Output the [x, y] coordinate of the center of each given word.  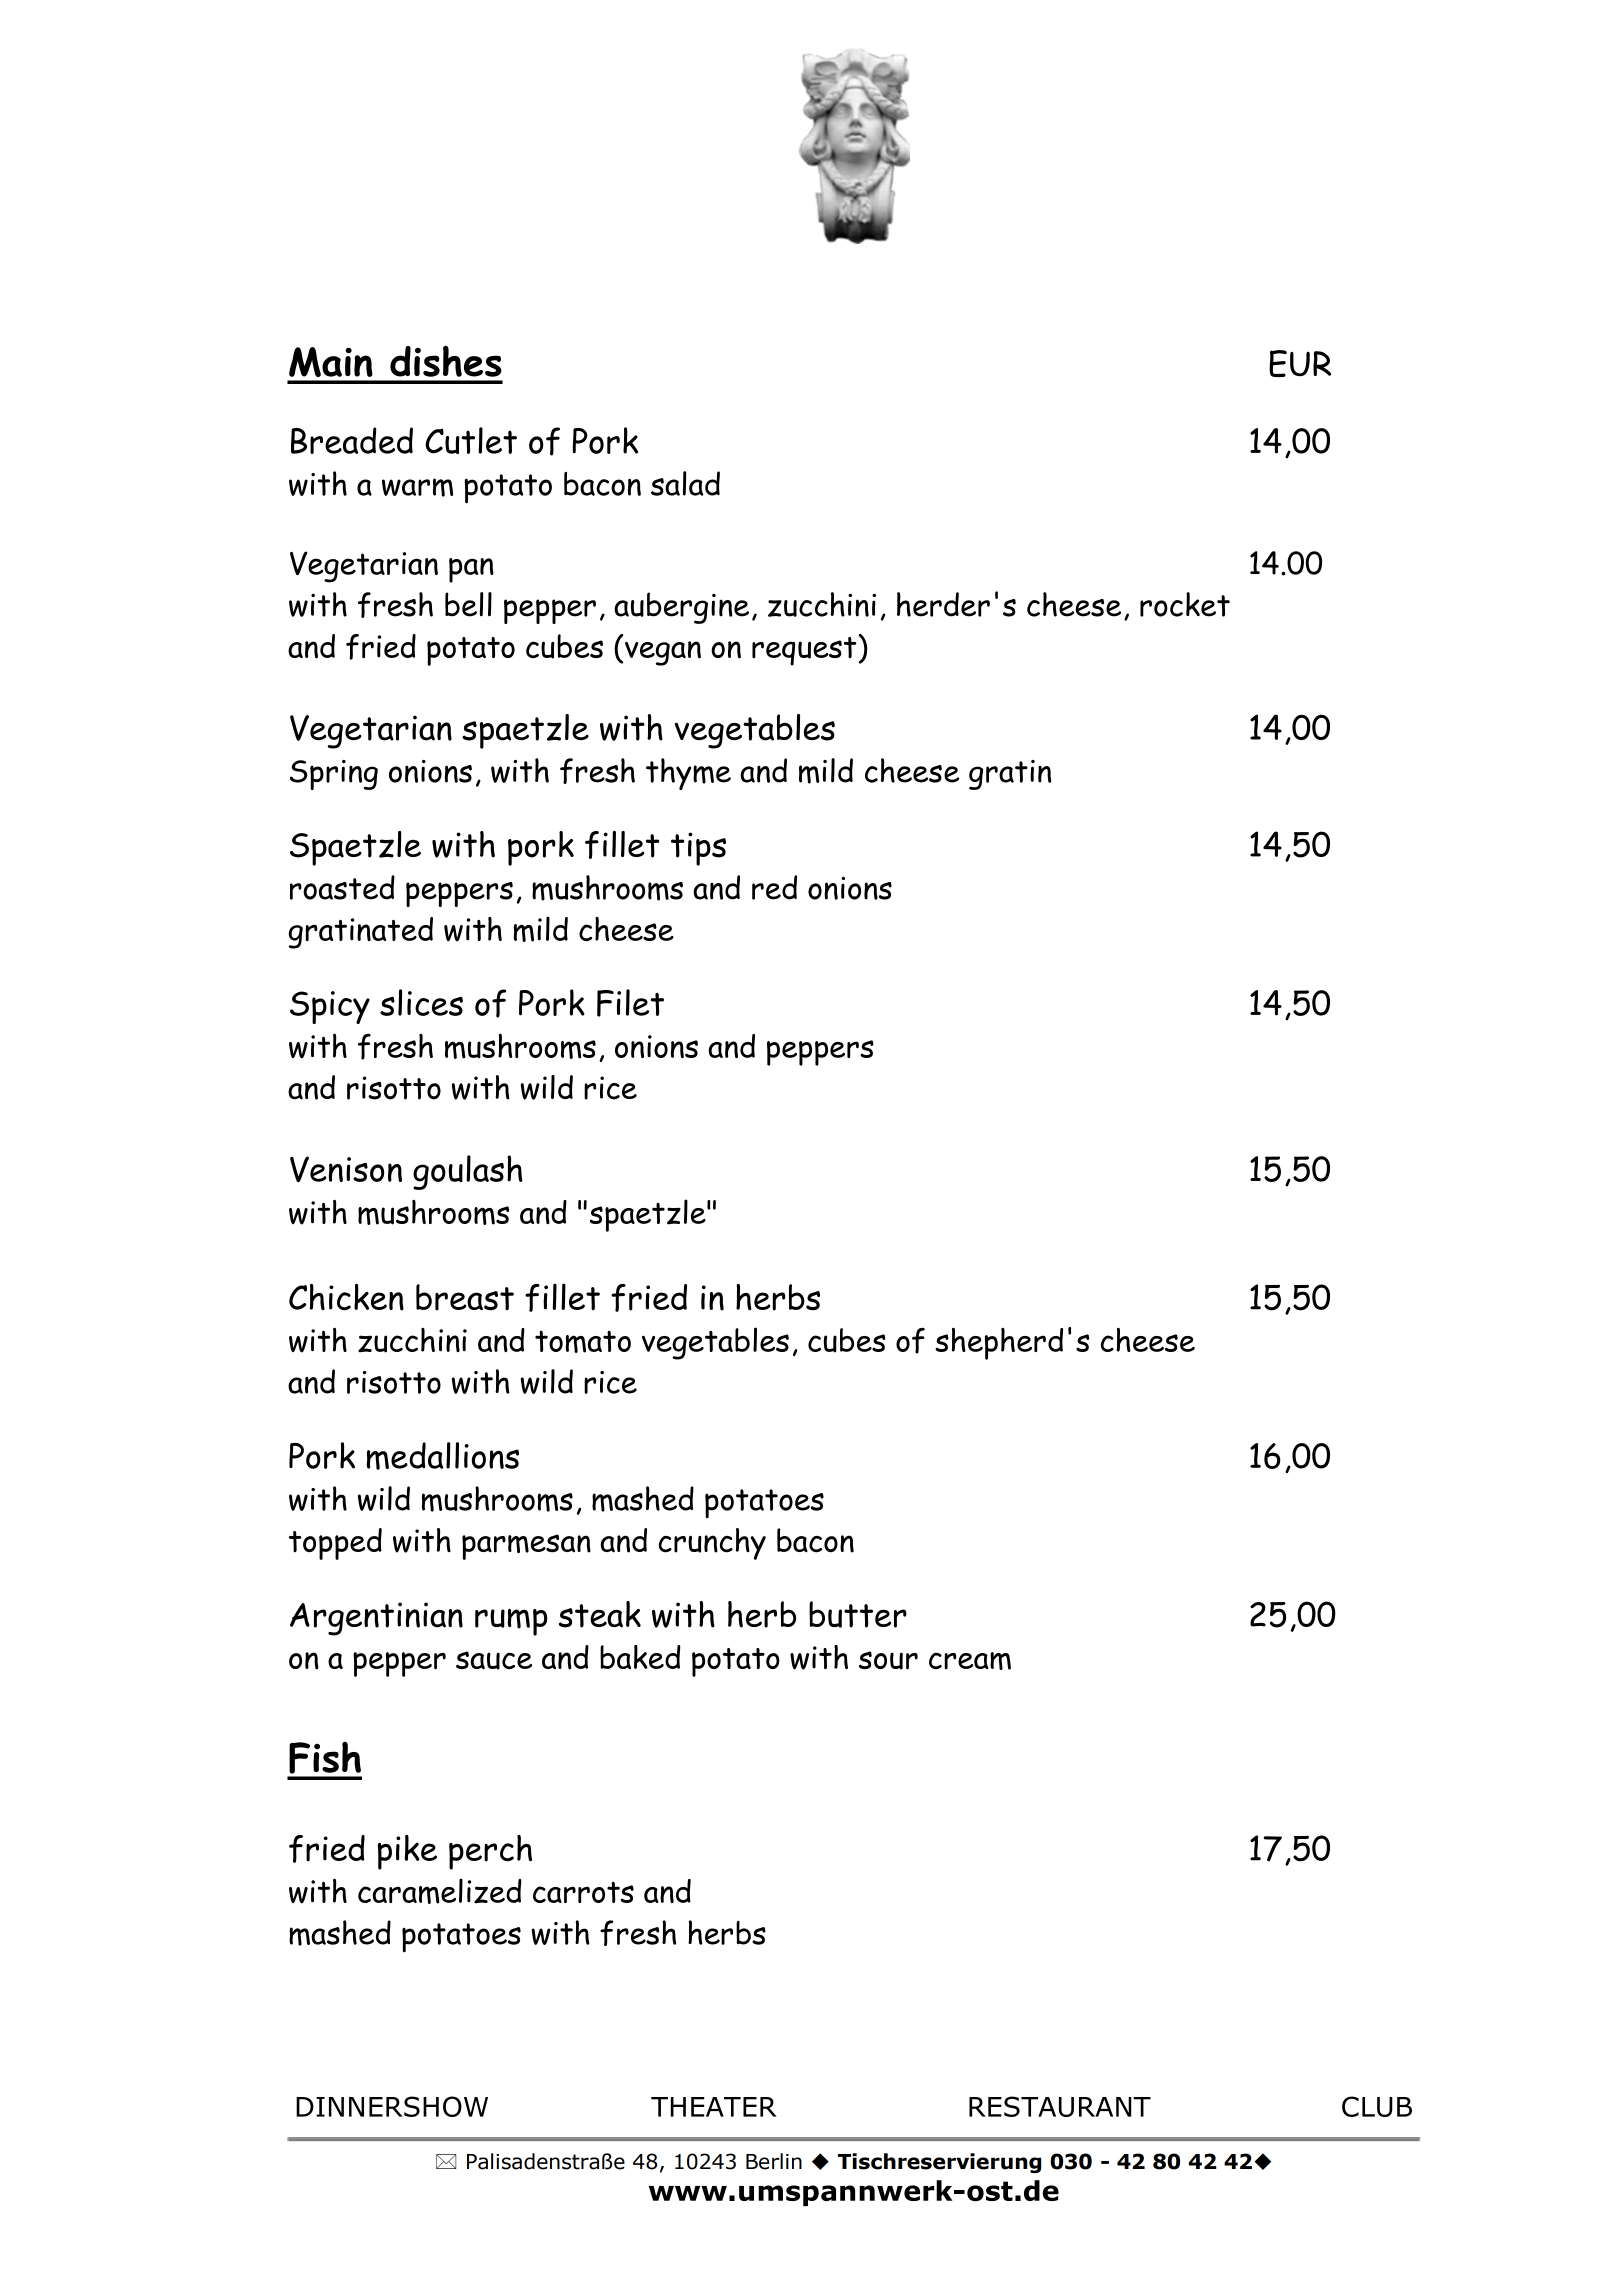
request [805, 651]
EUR [1300, 363]
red [774, 887]
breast [465, 1297]
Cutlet [471, 440]
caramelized [440, 1891]
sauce [494, 1660]
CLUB [1377, 2106]
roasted [342, 887]
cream [970, 1661]
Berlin [774, 2161]
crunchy [712, 1544]
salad [685, 483]
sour [888, 1660]
